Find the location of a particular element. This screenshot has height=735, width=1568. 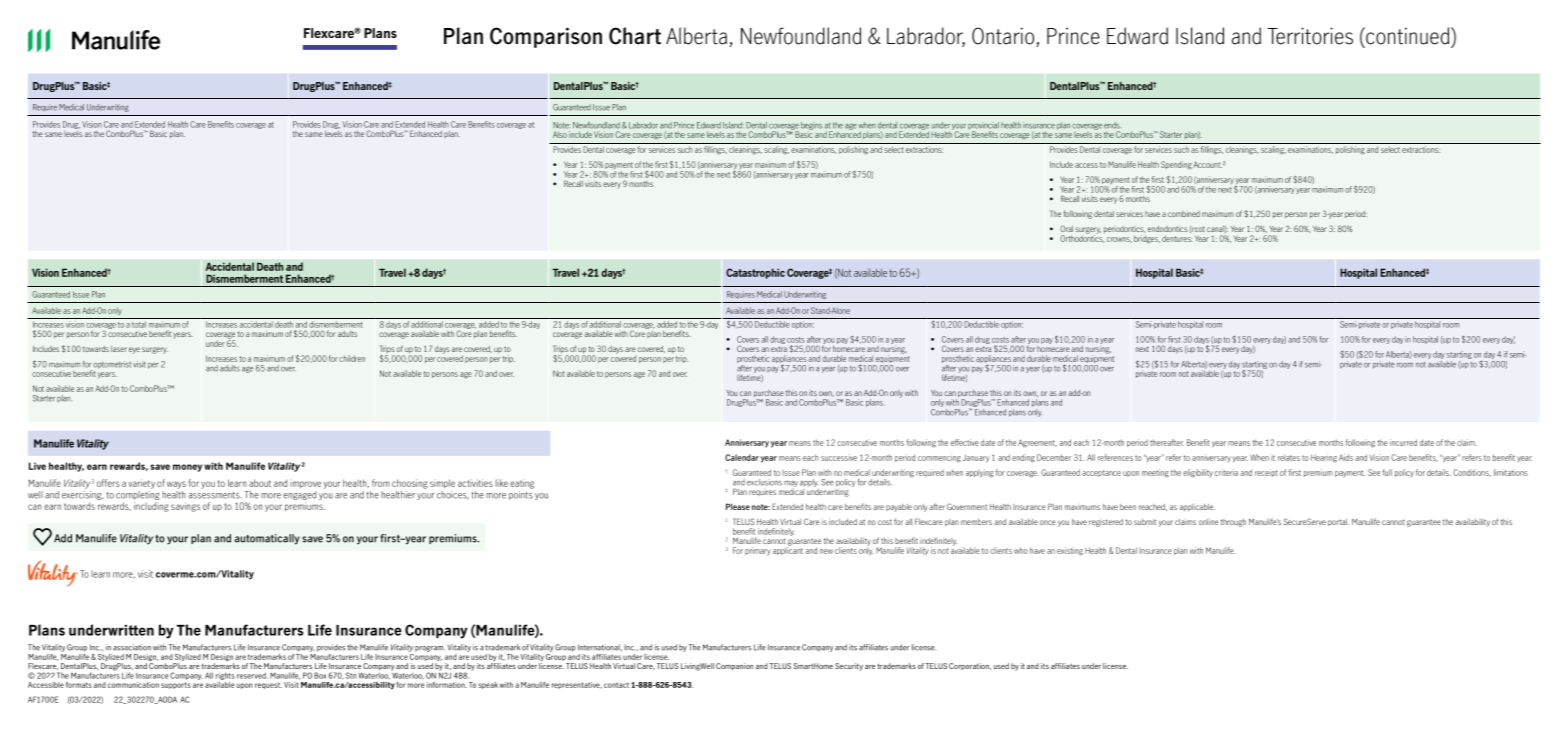

Please is located at coordinates (738, 506).
